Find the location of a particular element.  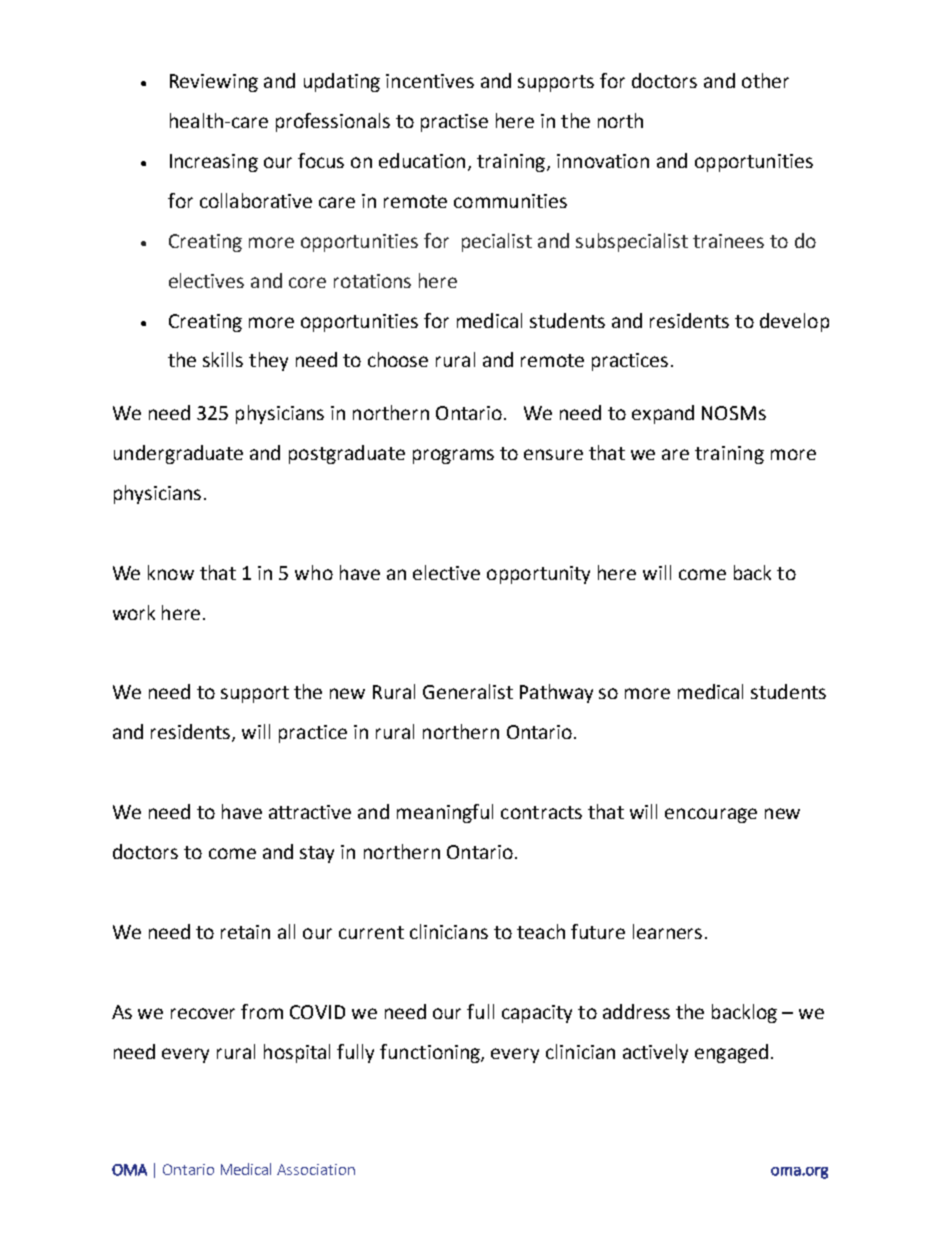

Pathway is located at coordinates (556, 693).
